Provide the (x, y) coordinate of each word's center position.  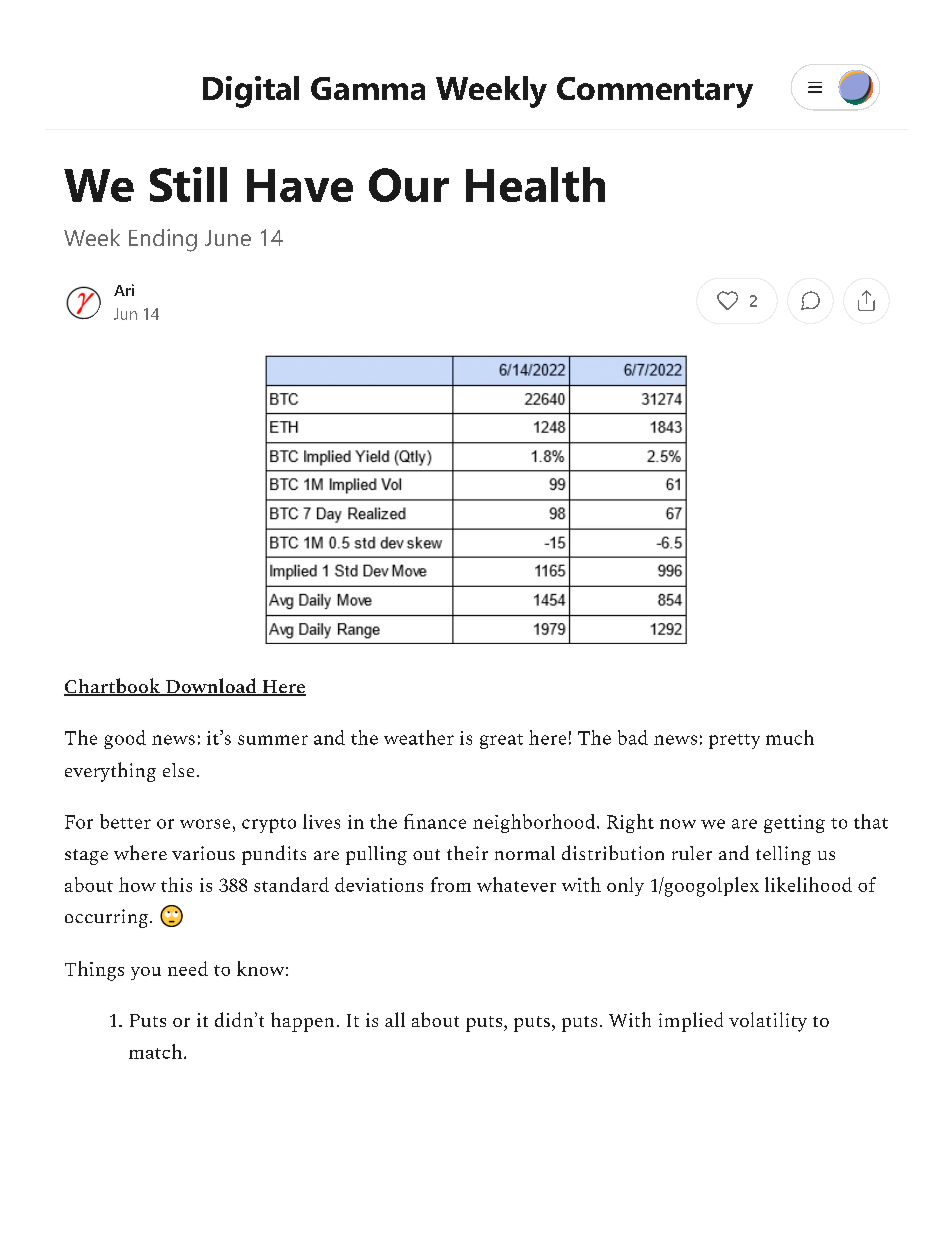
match (155, 1051)
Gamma (368, 88)
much (790, 737)
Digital (251, 92)
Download (211, 687)
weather (419, 737)
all (395, 1019)
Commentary (655, 92)
